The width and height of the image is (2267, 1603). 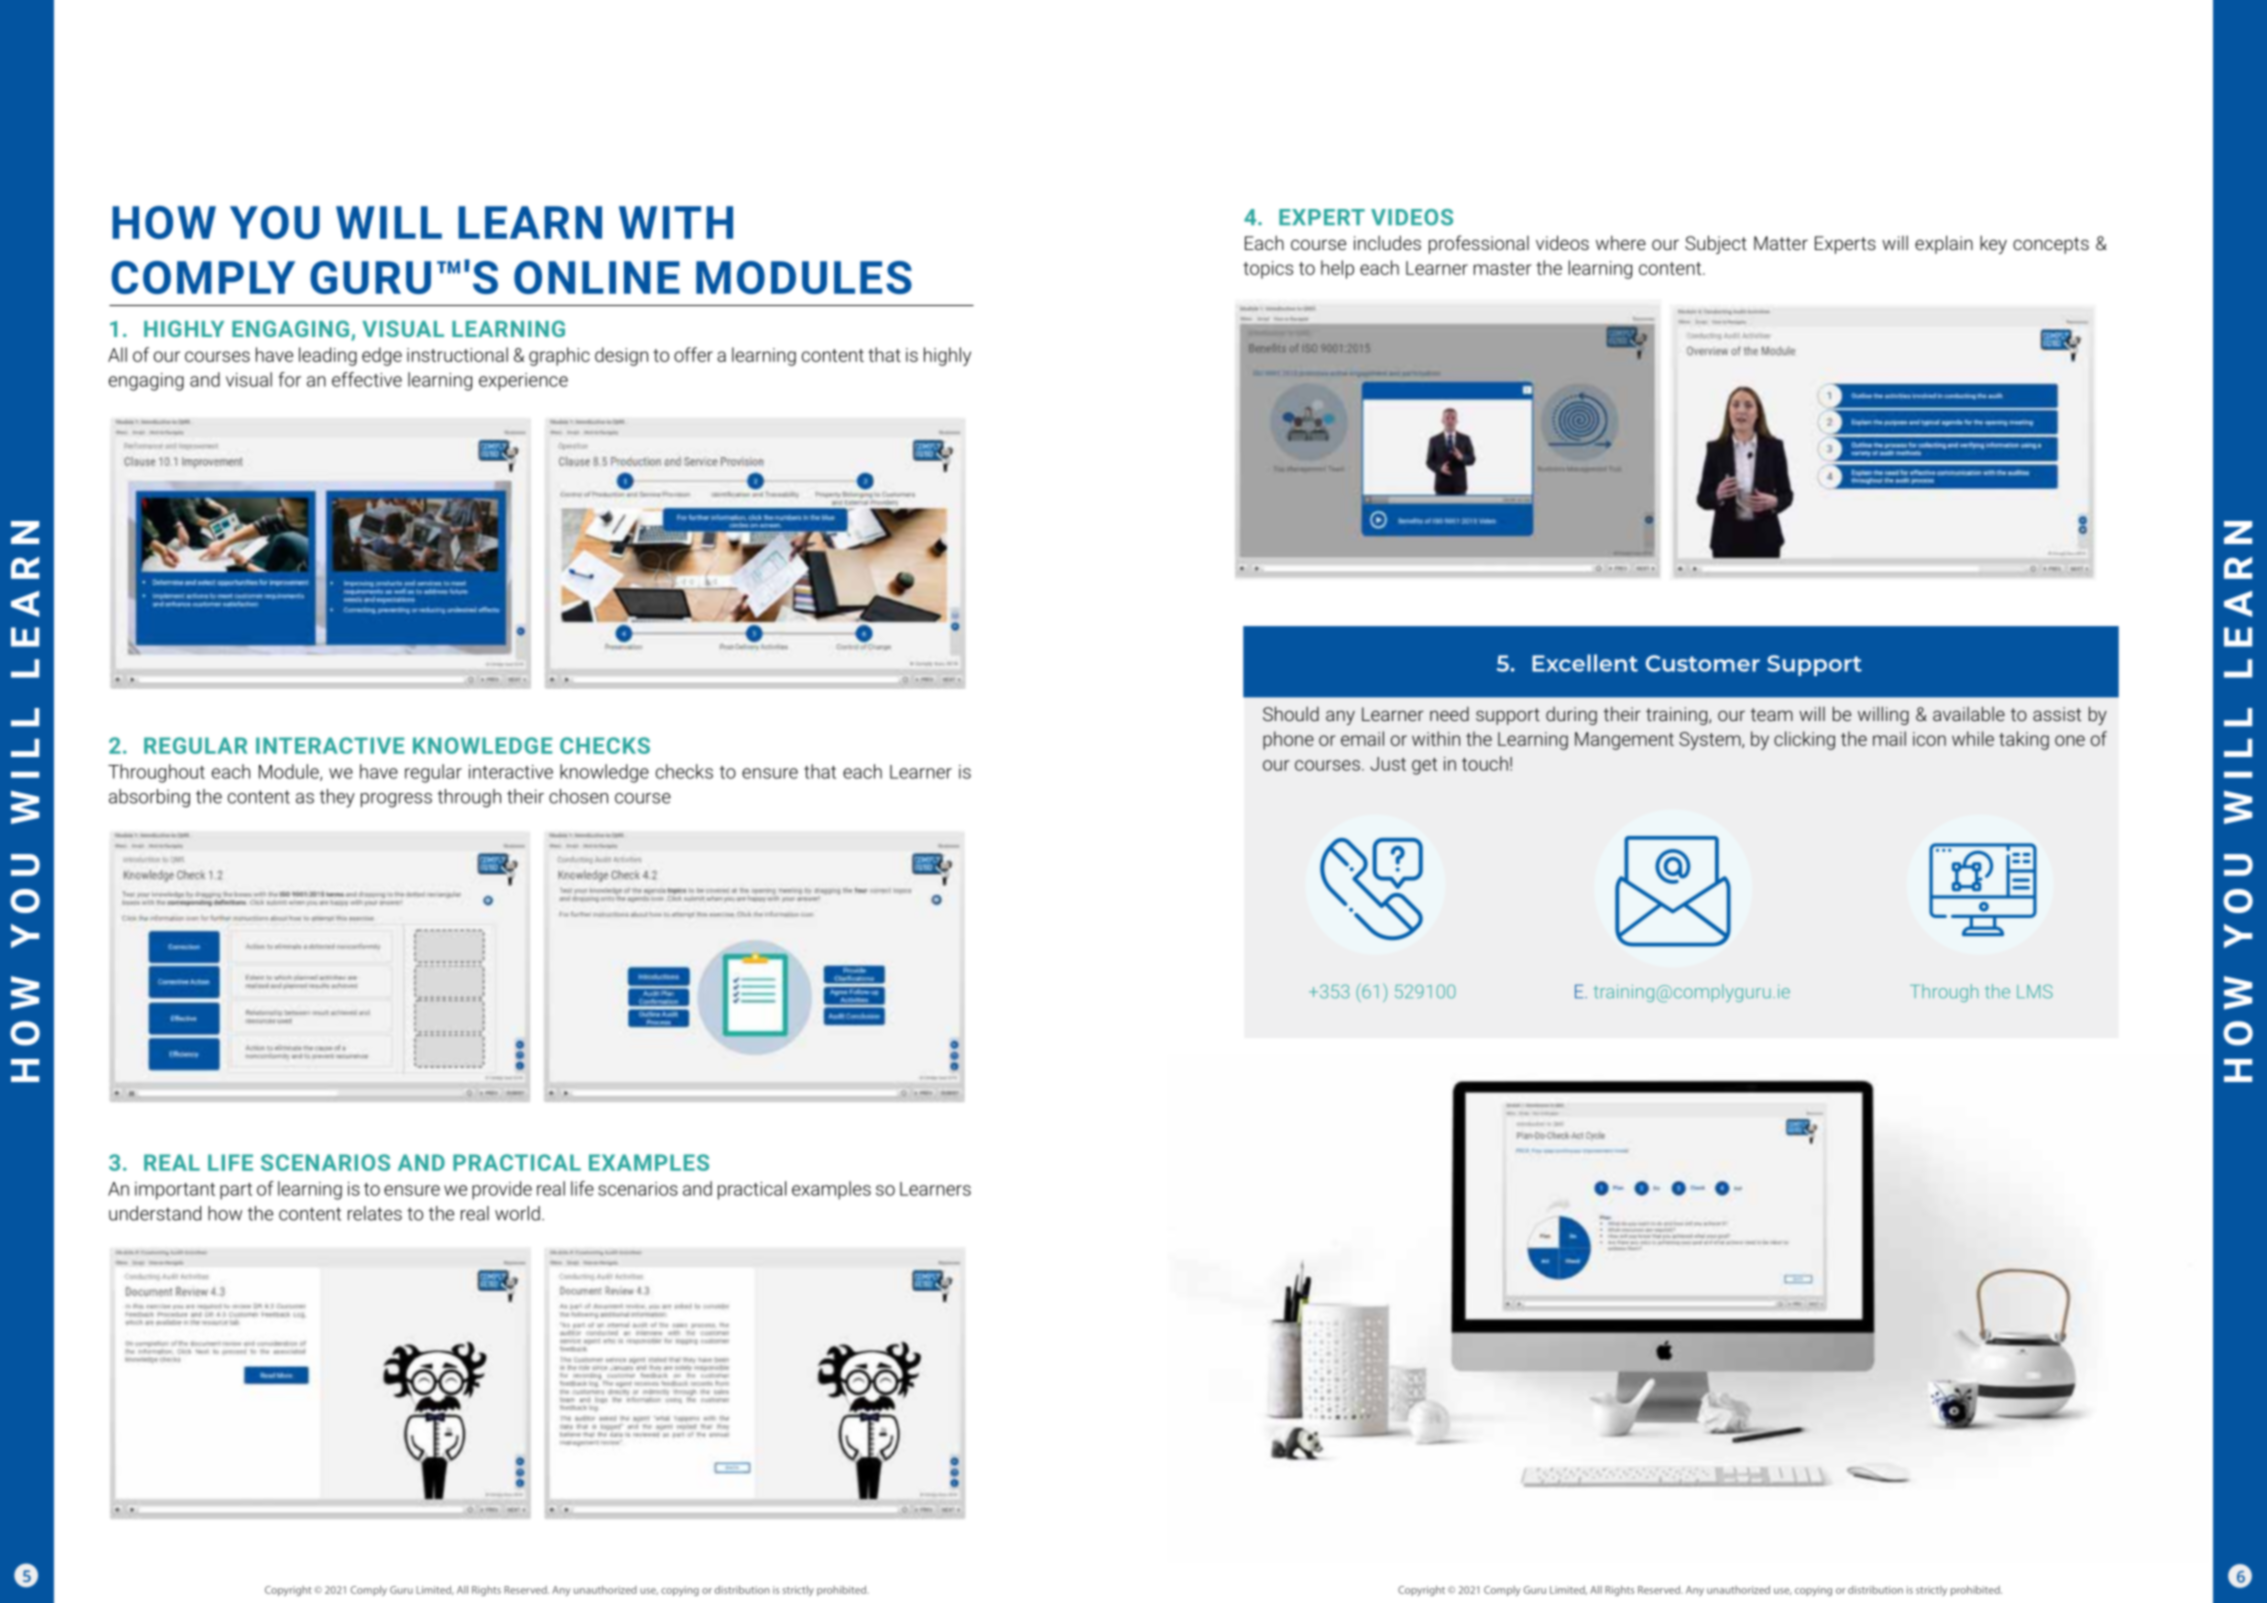 What do you see at coordinates (375, 1213) in the image?
I see `relates` at bounding box center [375, 1213].
